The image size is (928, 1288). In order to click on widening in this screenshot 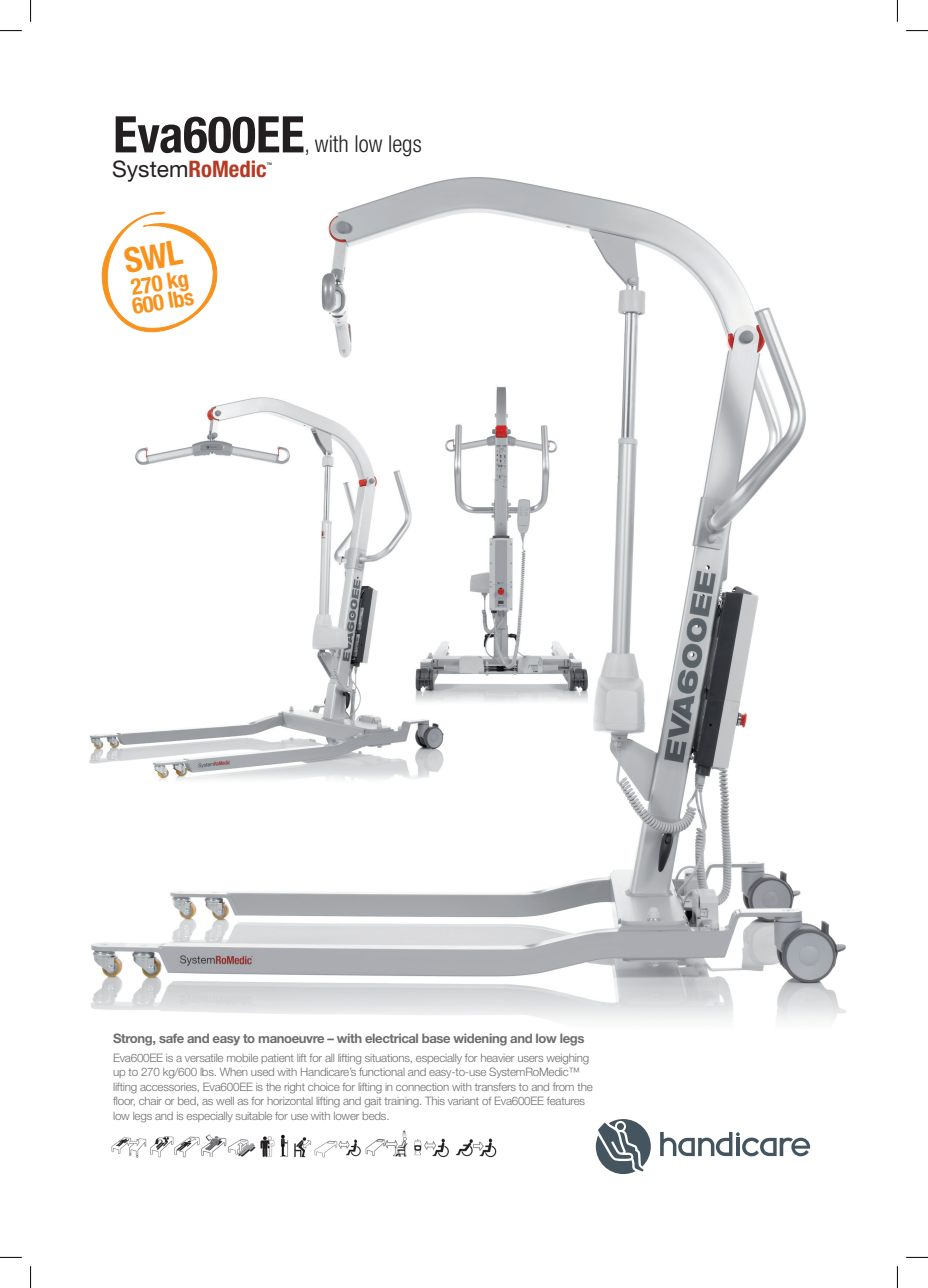, I will do `click(480, 1039)`.
